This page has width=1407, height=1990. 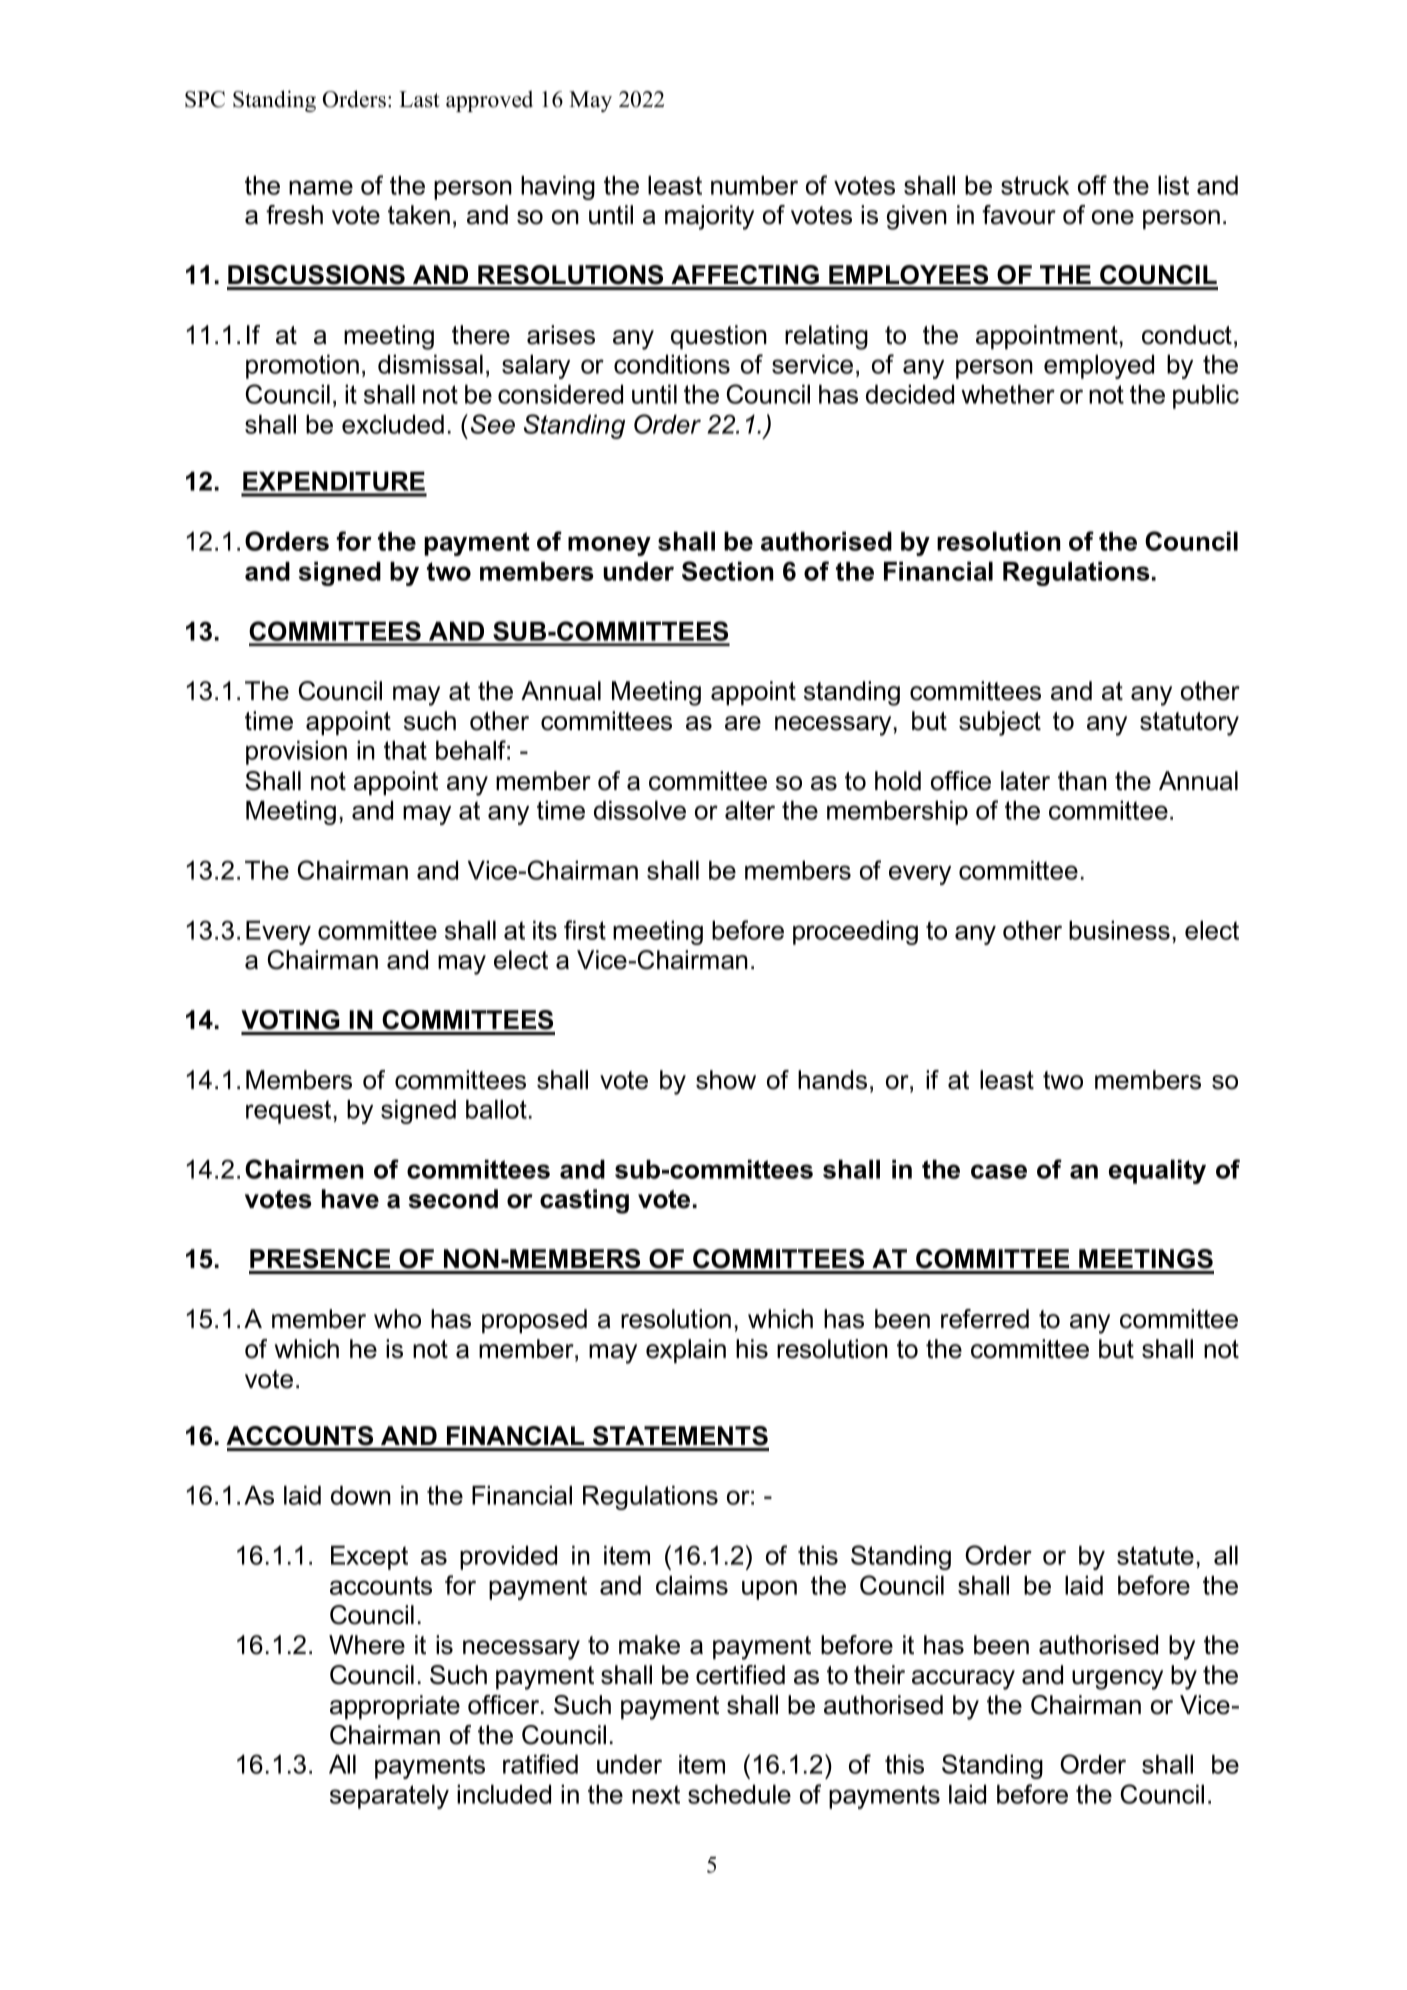 I want to click on referred, so click(x=985, y=1319).
